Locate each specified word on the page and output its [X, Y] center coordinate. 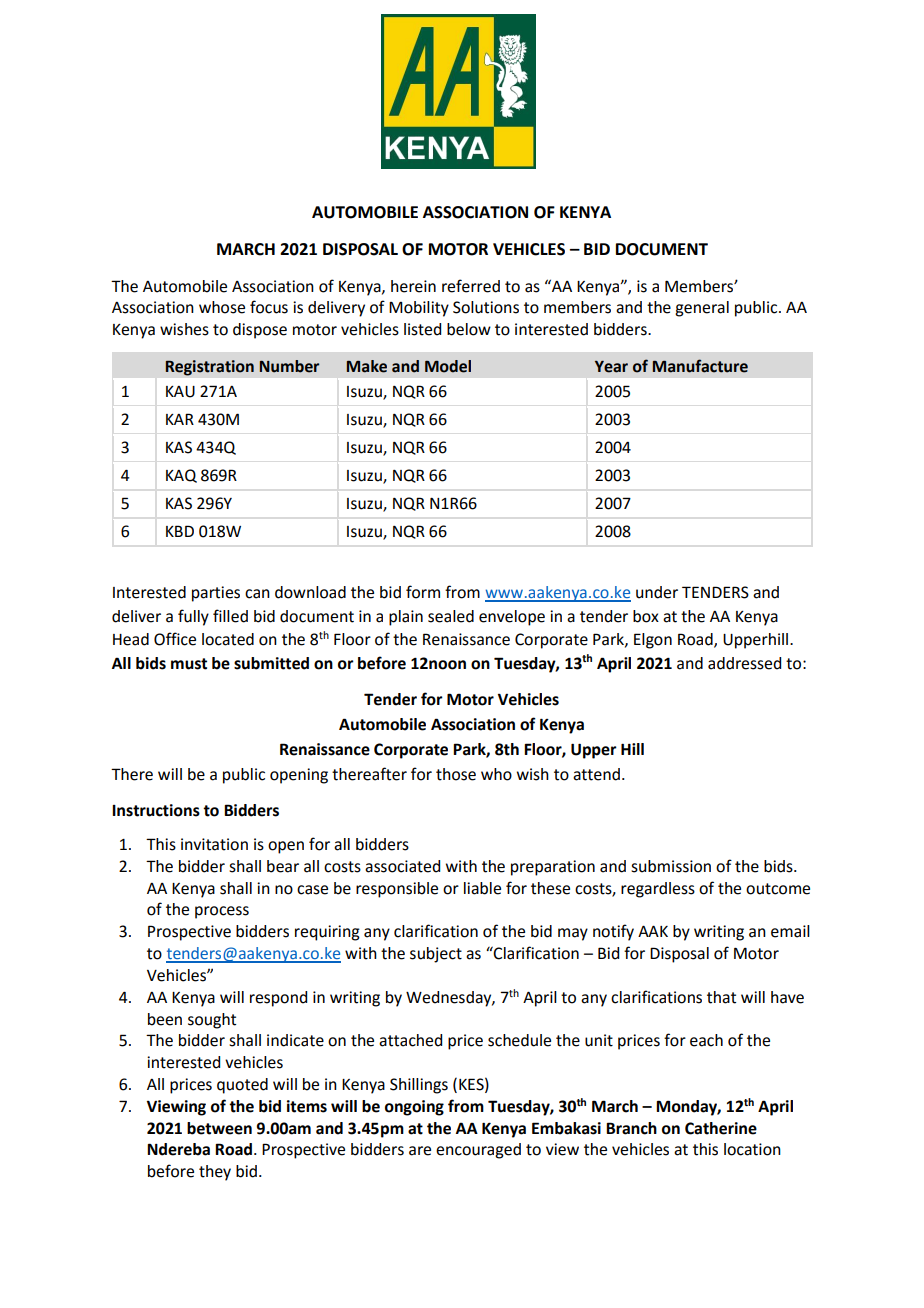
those [456, 774]
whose [222, 307]
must [189, 664]
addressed [744, 663]
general [702, 309]
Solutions [486, 307]
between [219, 1128]
